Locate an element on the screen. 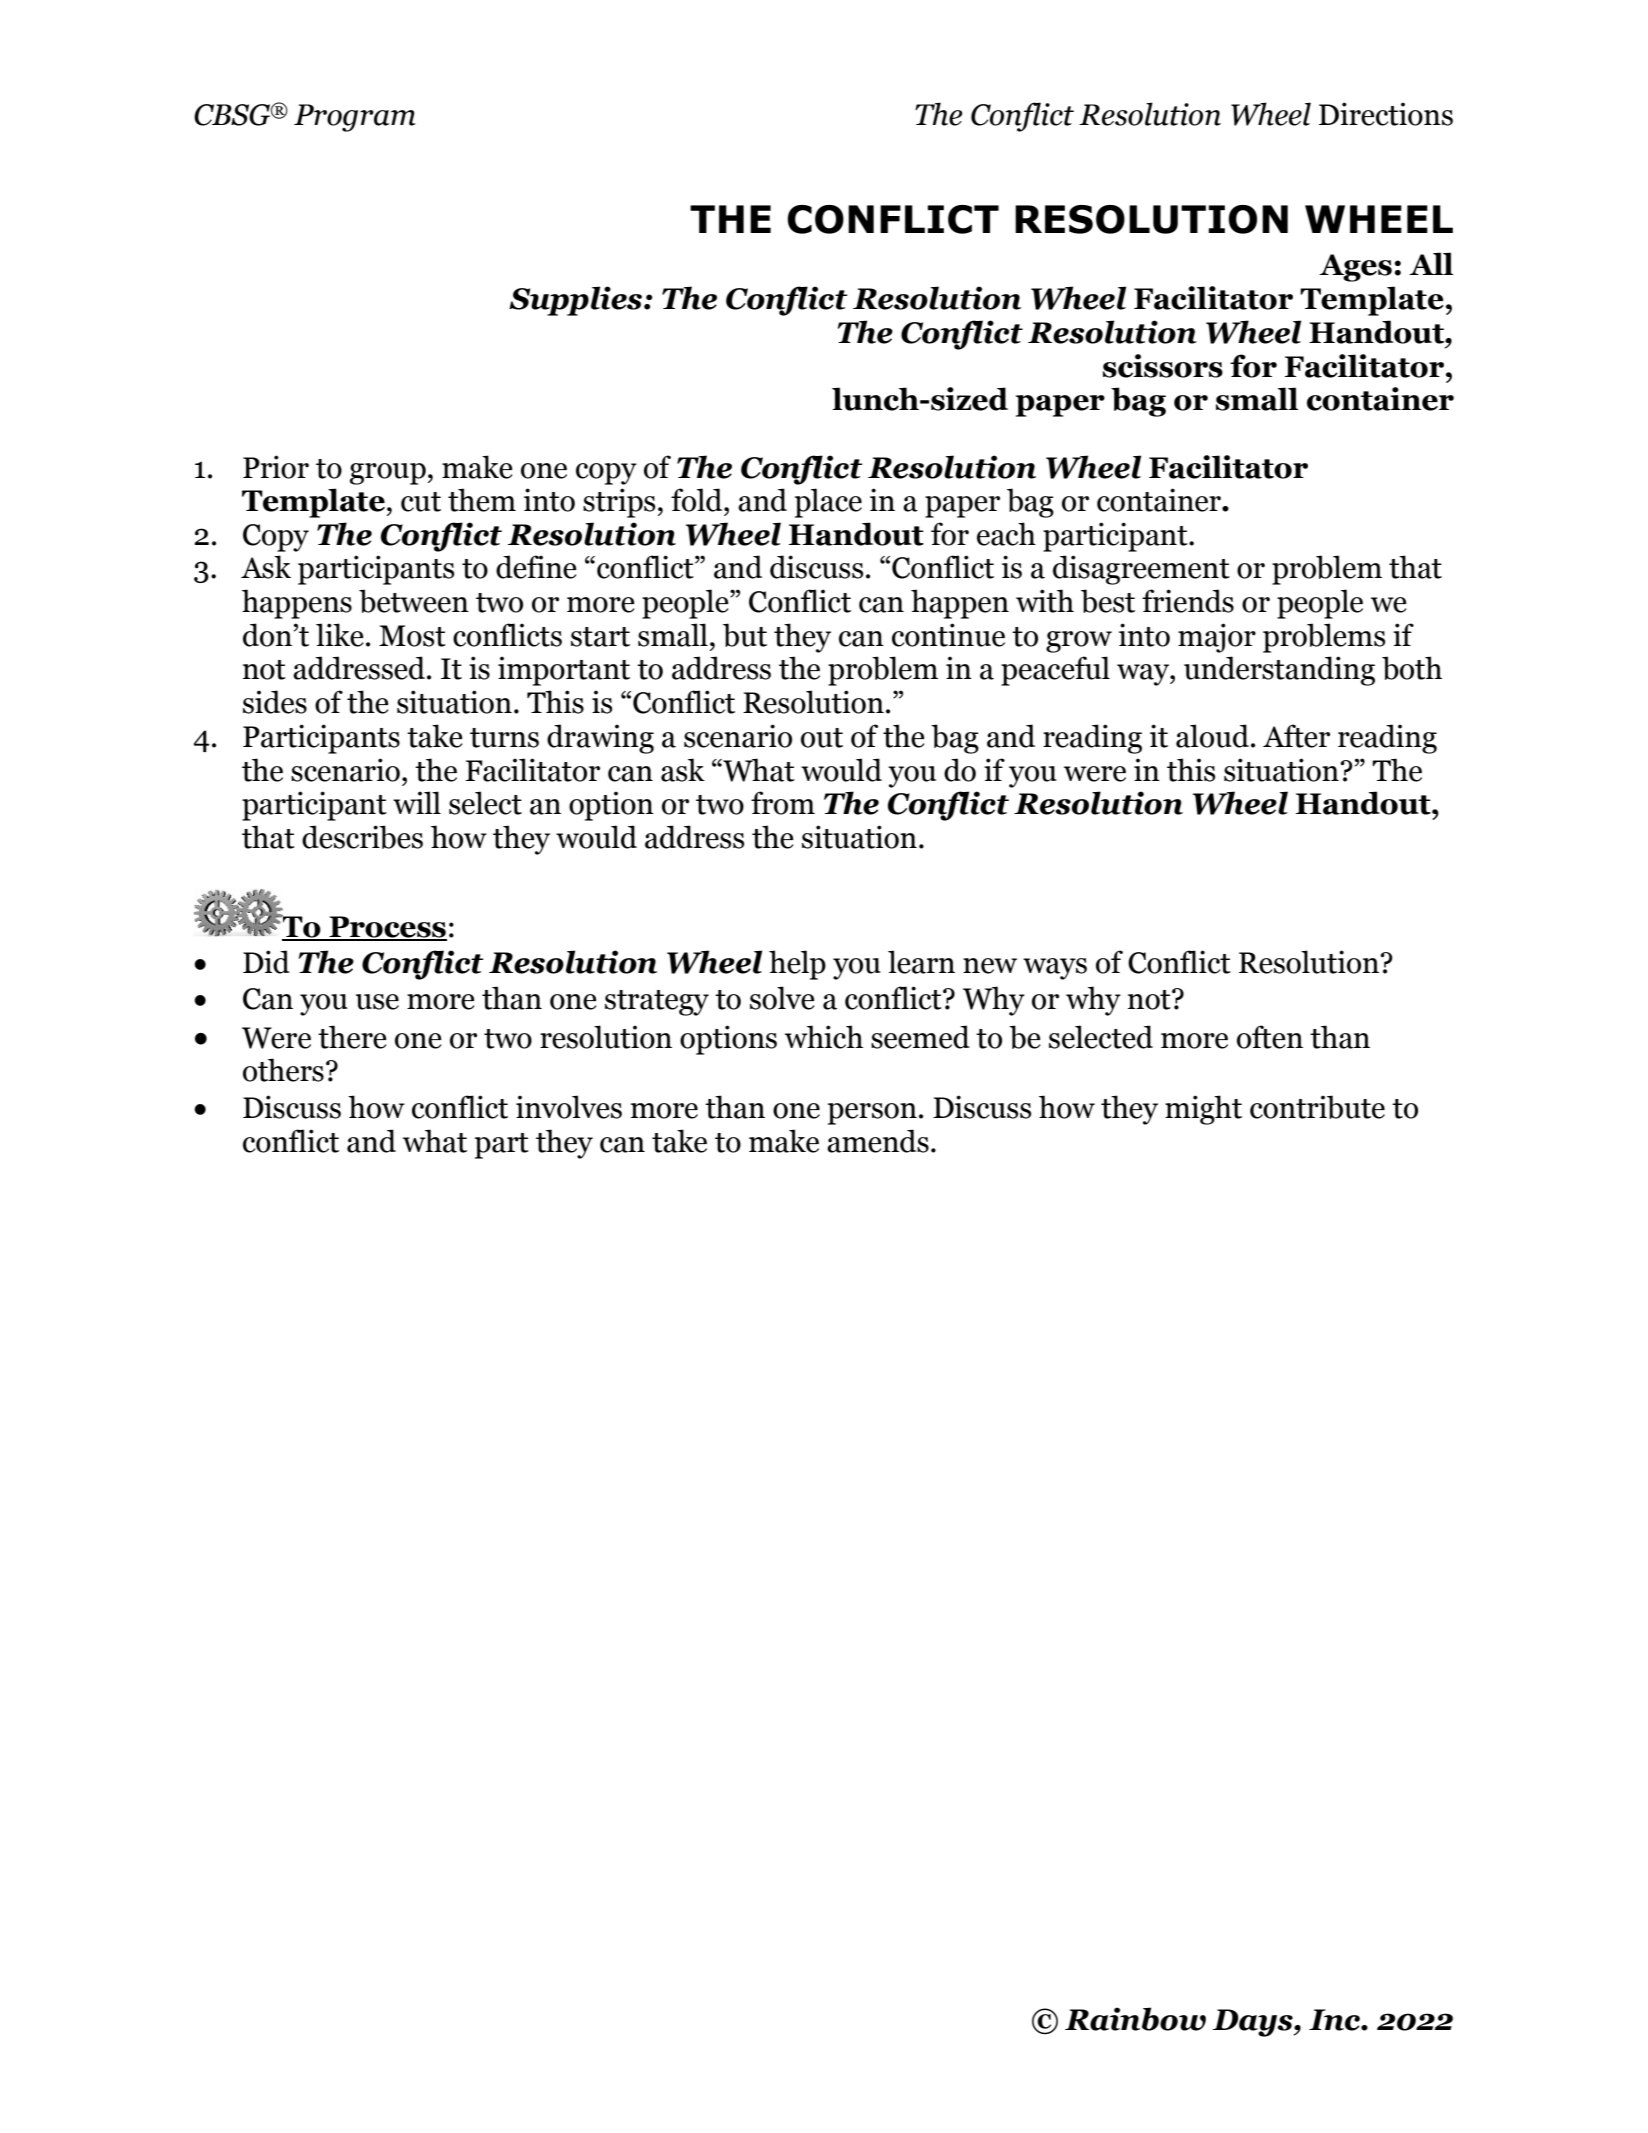  person is located at coordinates (872, 1114).
